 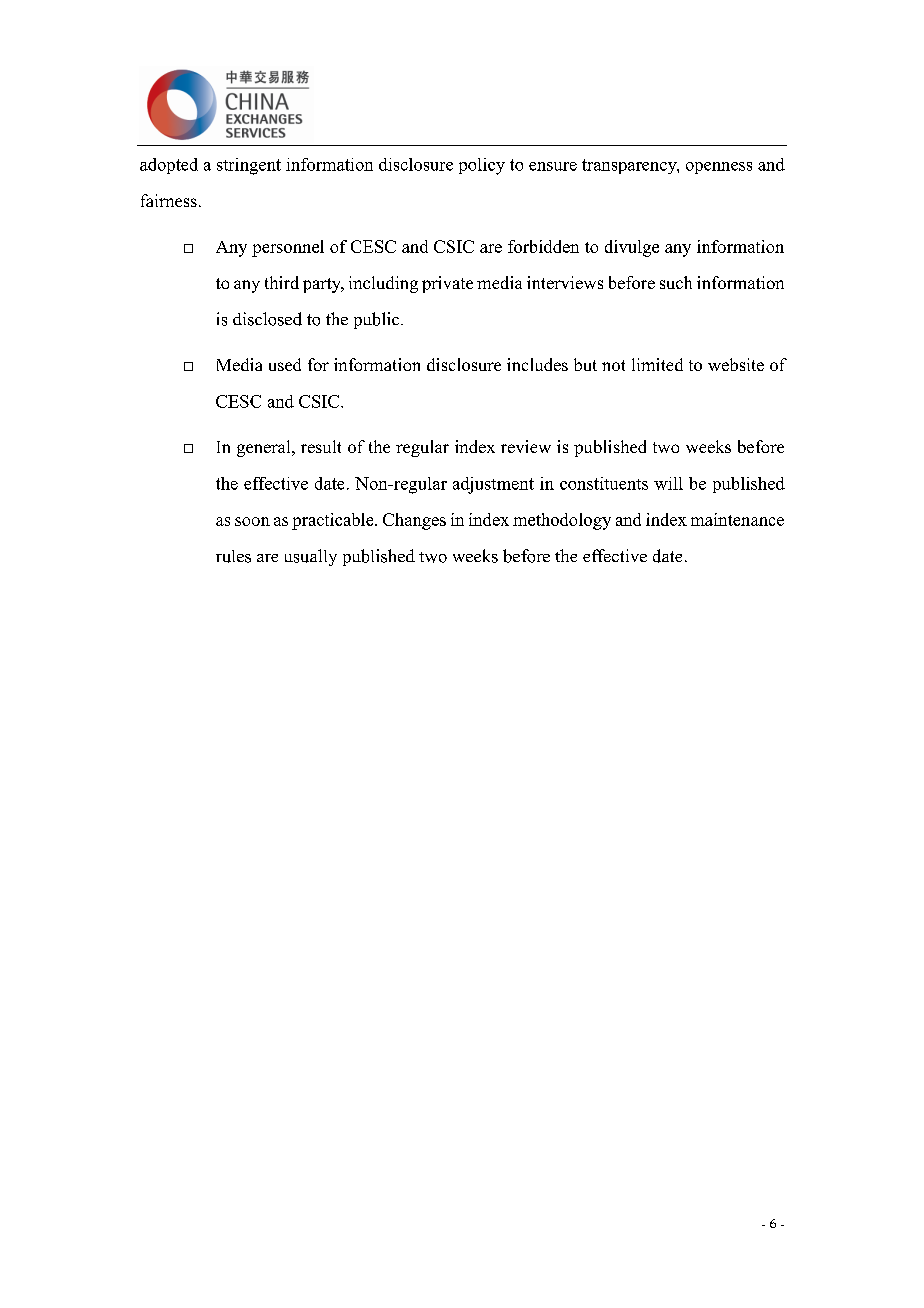 I want to click on Changes, so click(x=414, y=521).
